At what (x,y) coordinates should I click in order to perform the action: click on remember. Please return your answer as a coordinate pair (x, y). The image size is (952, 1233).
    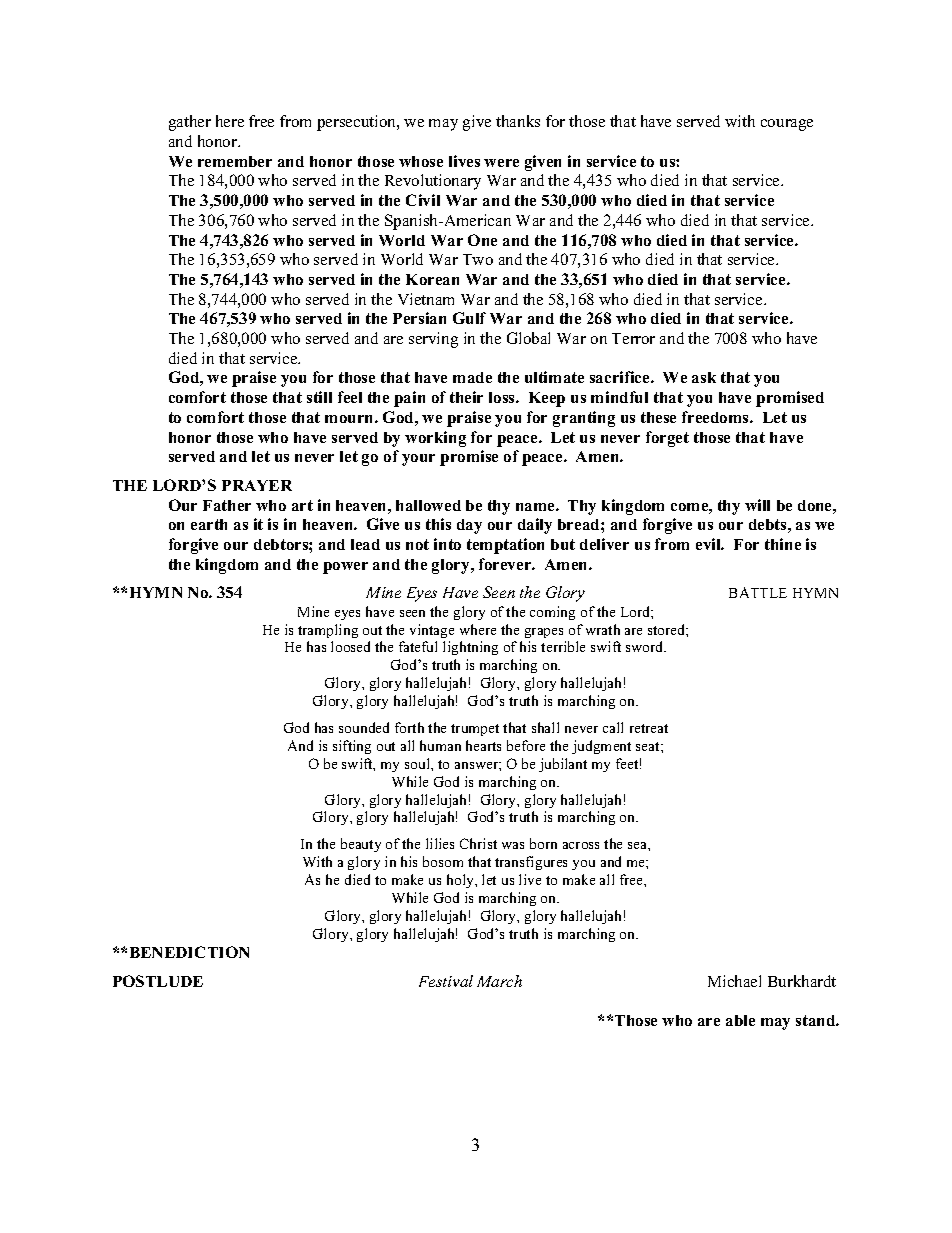
    Looking at the image, I should click on (235, 161).
